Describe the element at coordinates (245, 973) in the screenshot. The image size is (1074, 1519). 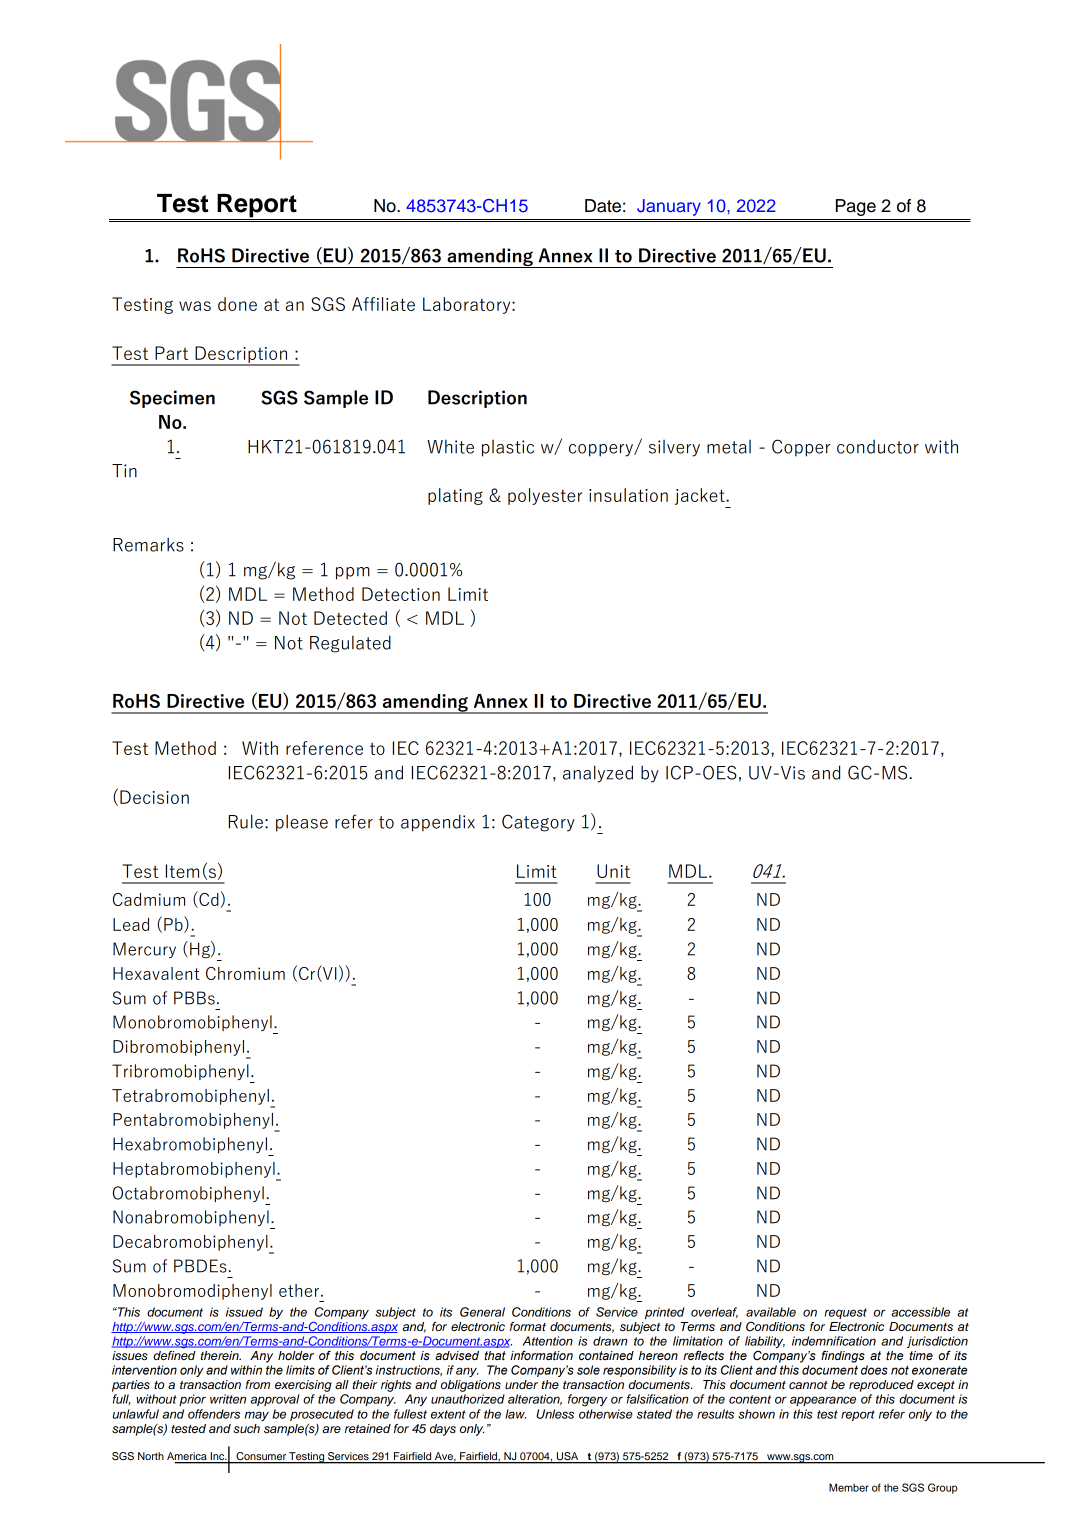
I see `Chromium` at that location.
